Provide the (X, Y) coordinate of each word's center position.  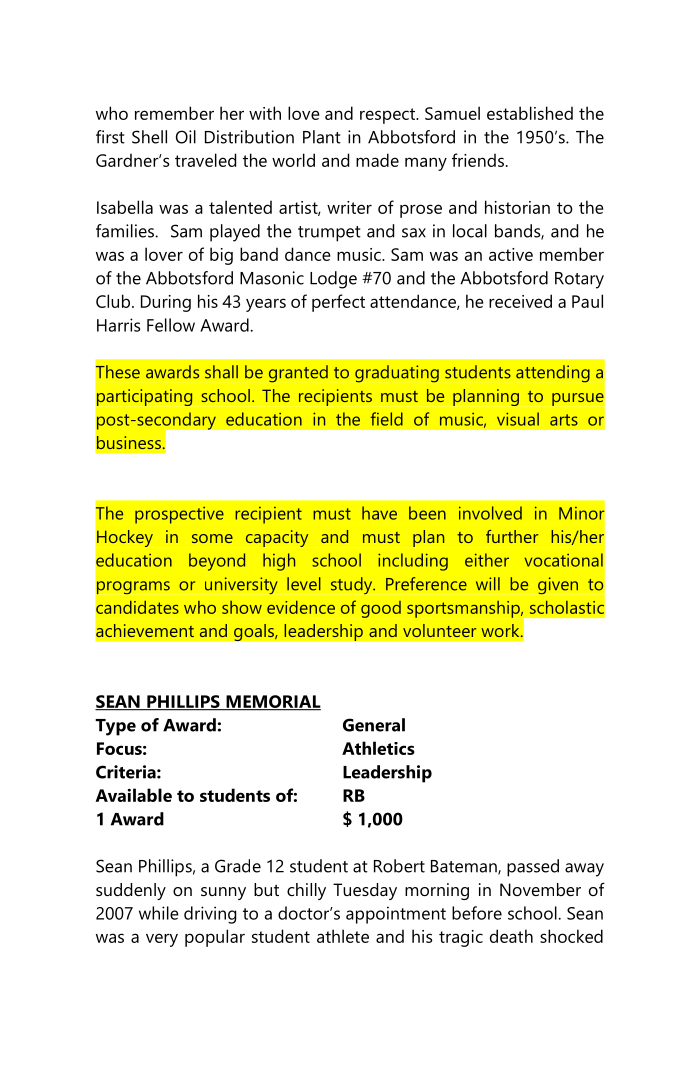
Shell (149, 137)
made (377, 160)
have (379, 513)
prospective (179, 515)
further (512, 536)
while (159, 913)
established (530, 113)
